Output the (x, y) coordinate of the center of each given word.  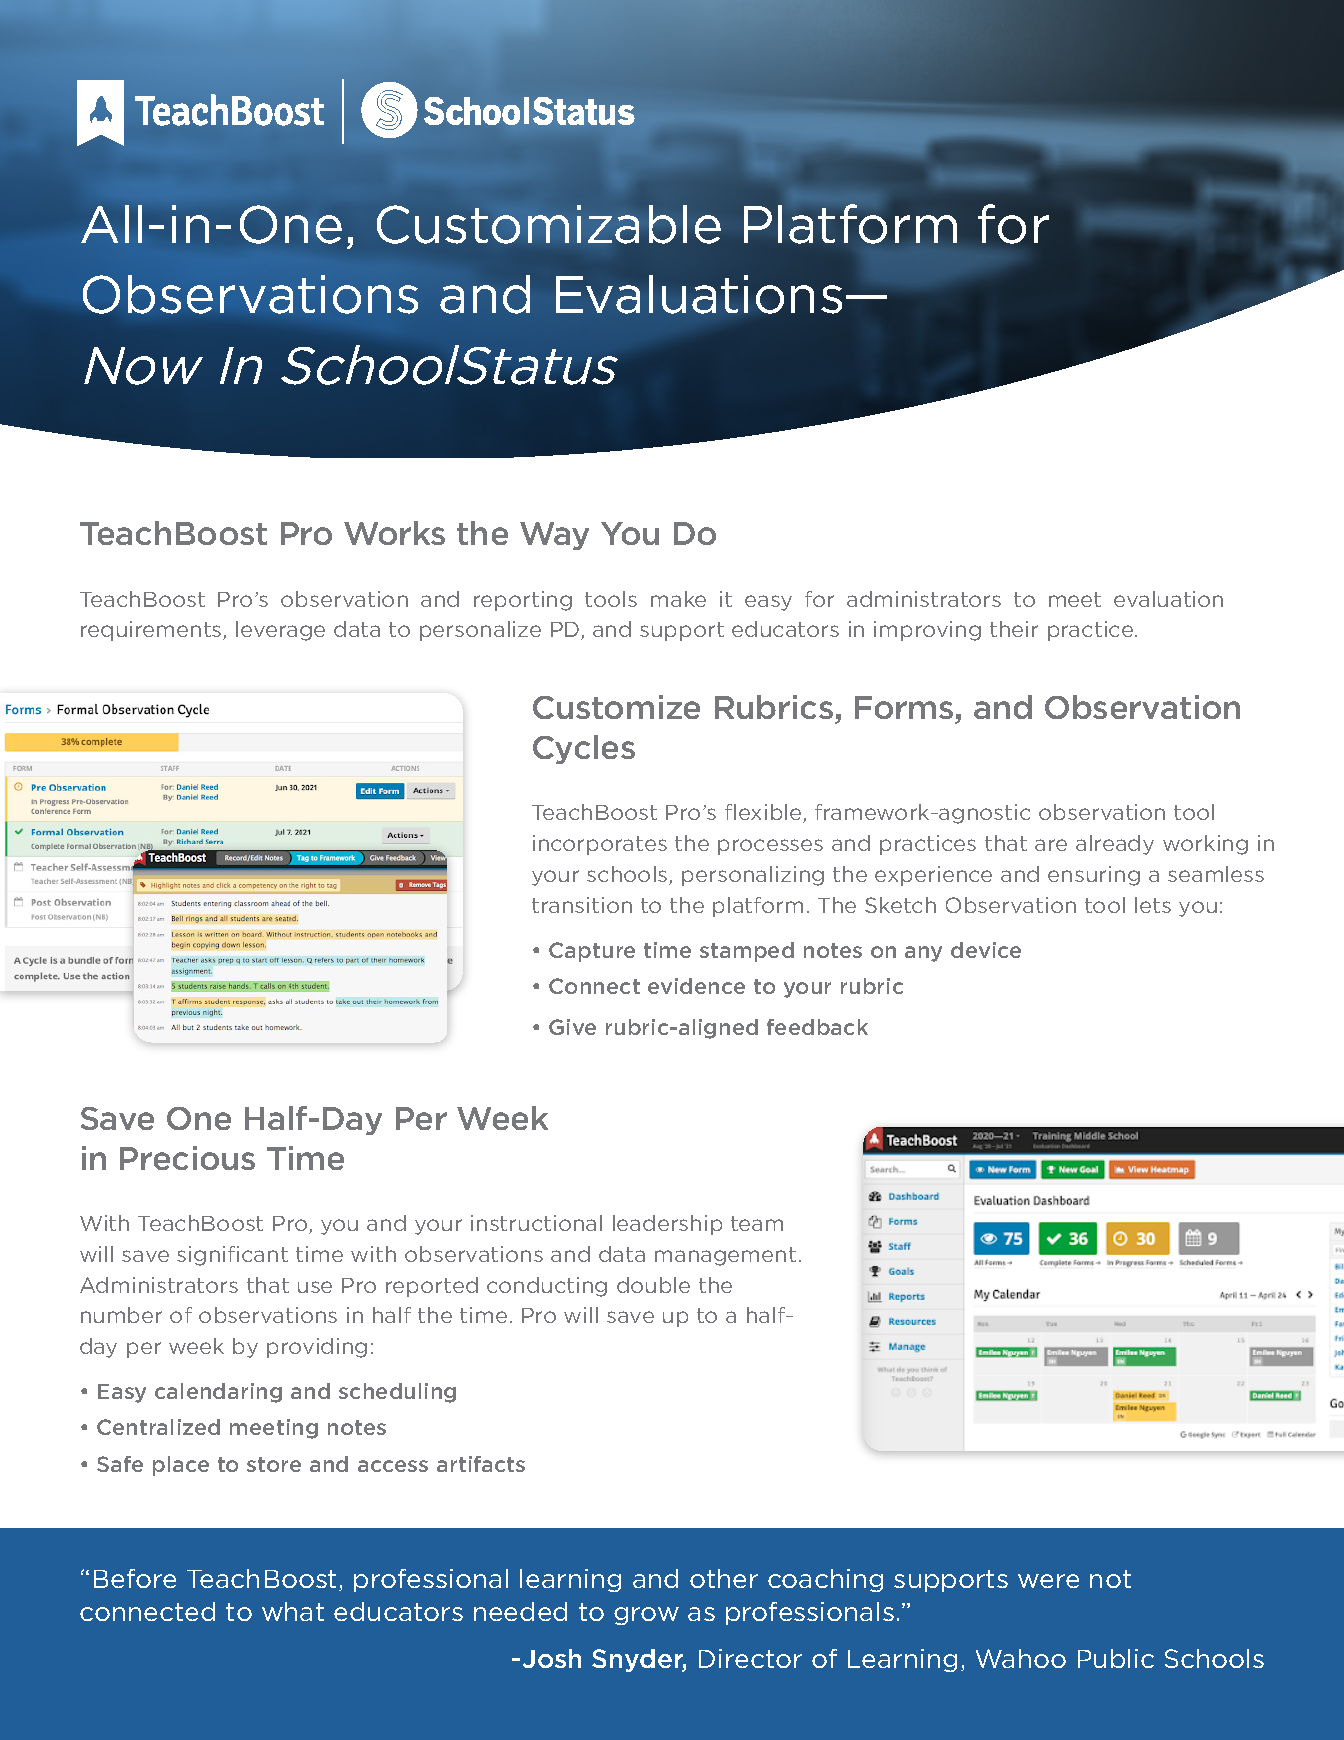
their (1014, 629)
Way (554, 536)
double (653, 1285)
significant (232, 1256)
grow (646, 1616)
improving (927, 631)
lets (1153, 905)
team (757, 1223)
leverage (280, 631)
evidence (696, 986)
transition (582, 905)
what (293, 1611)
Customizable (549, 224)
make (678, 599)
